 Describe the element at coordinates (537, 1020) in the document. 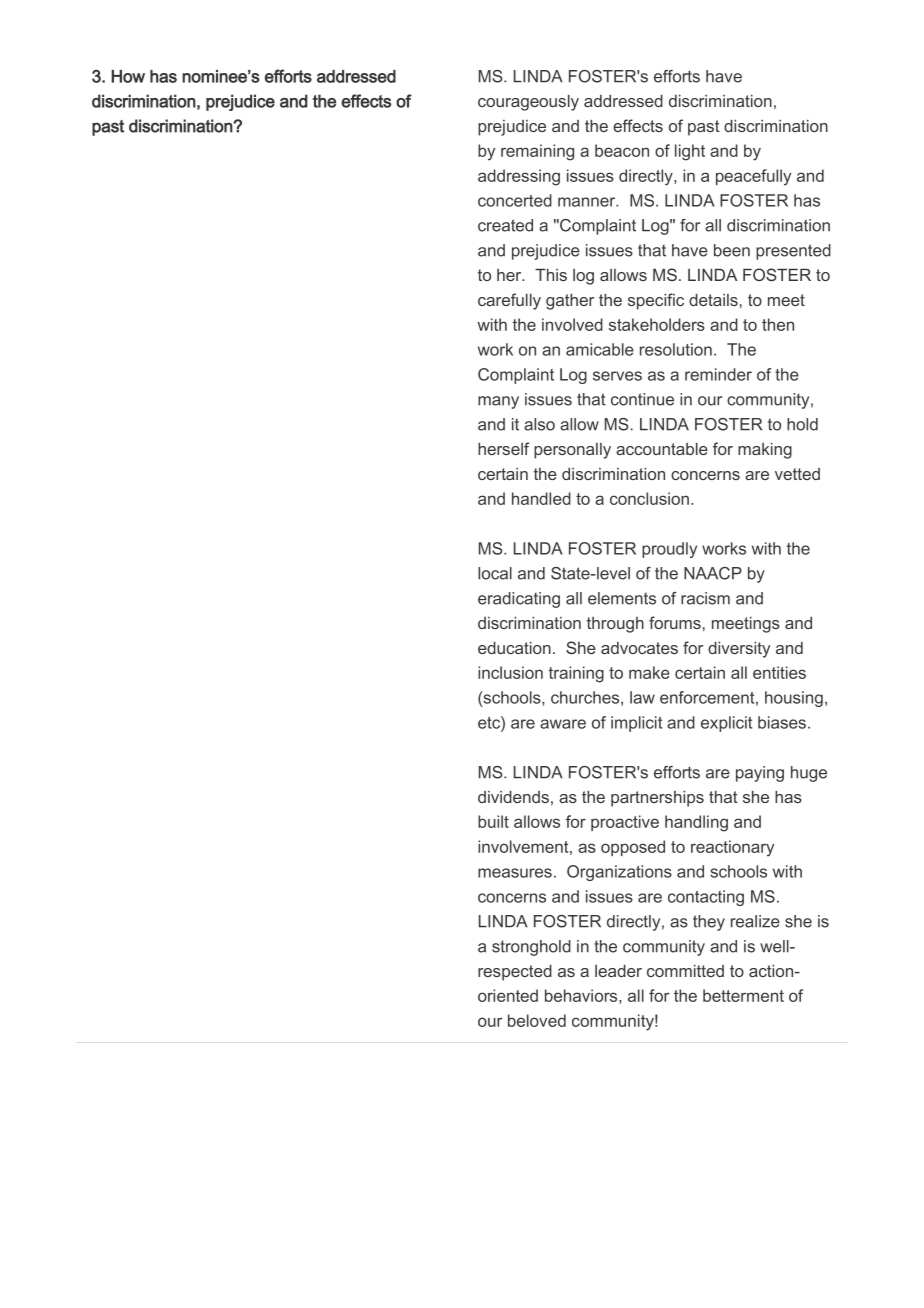

I see `beloved` at that location.
